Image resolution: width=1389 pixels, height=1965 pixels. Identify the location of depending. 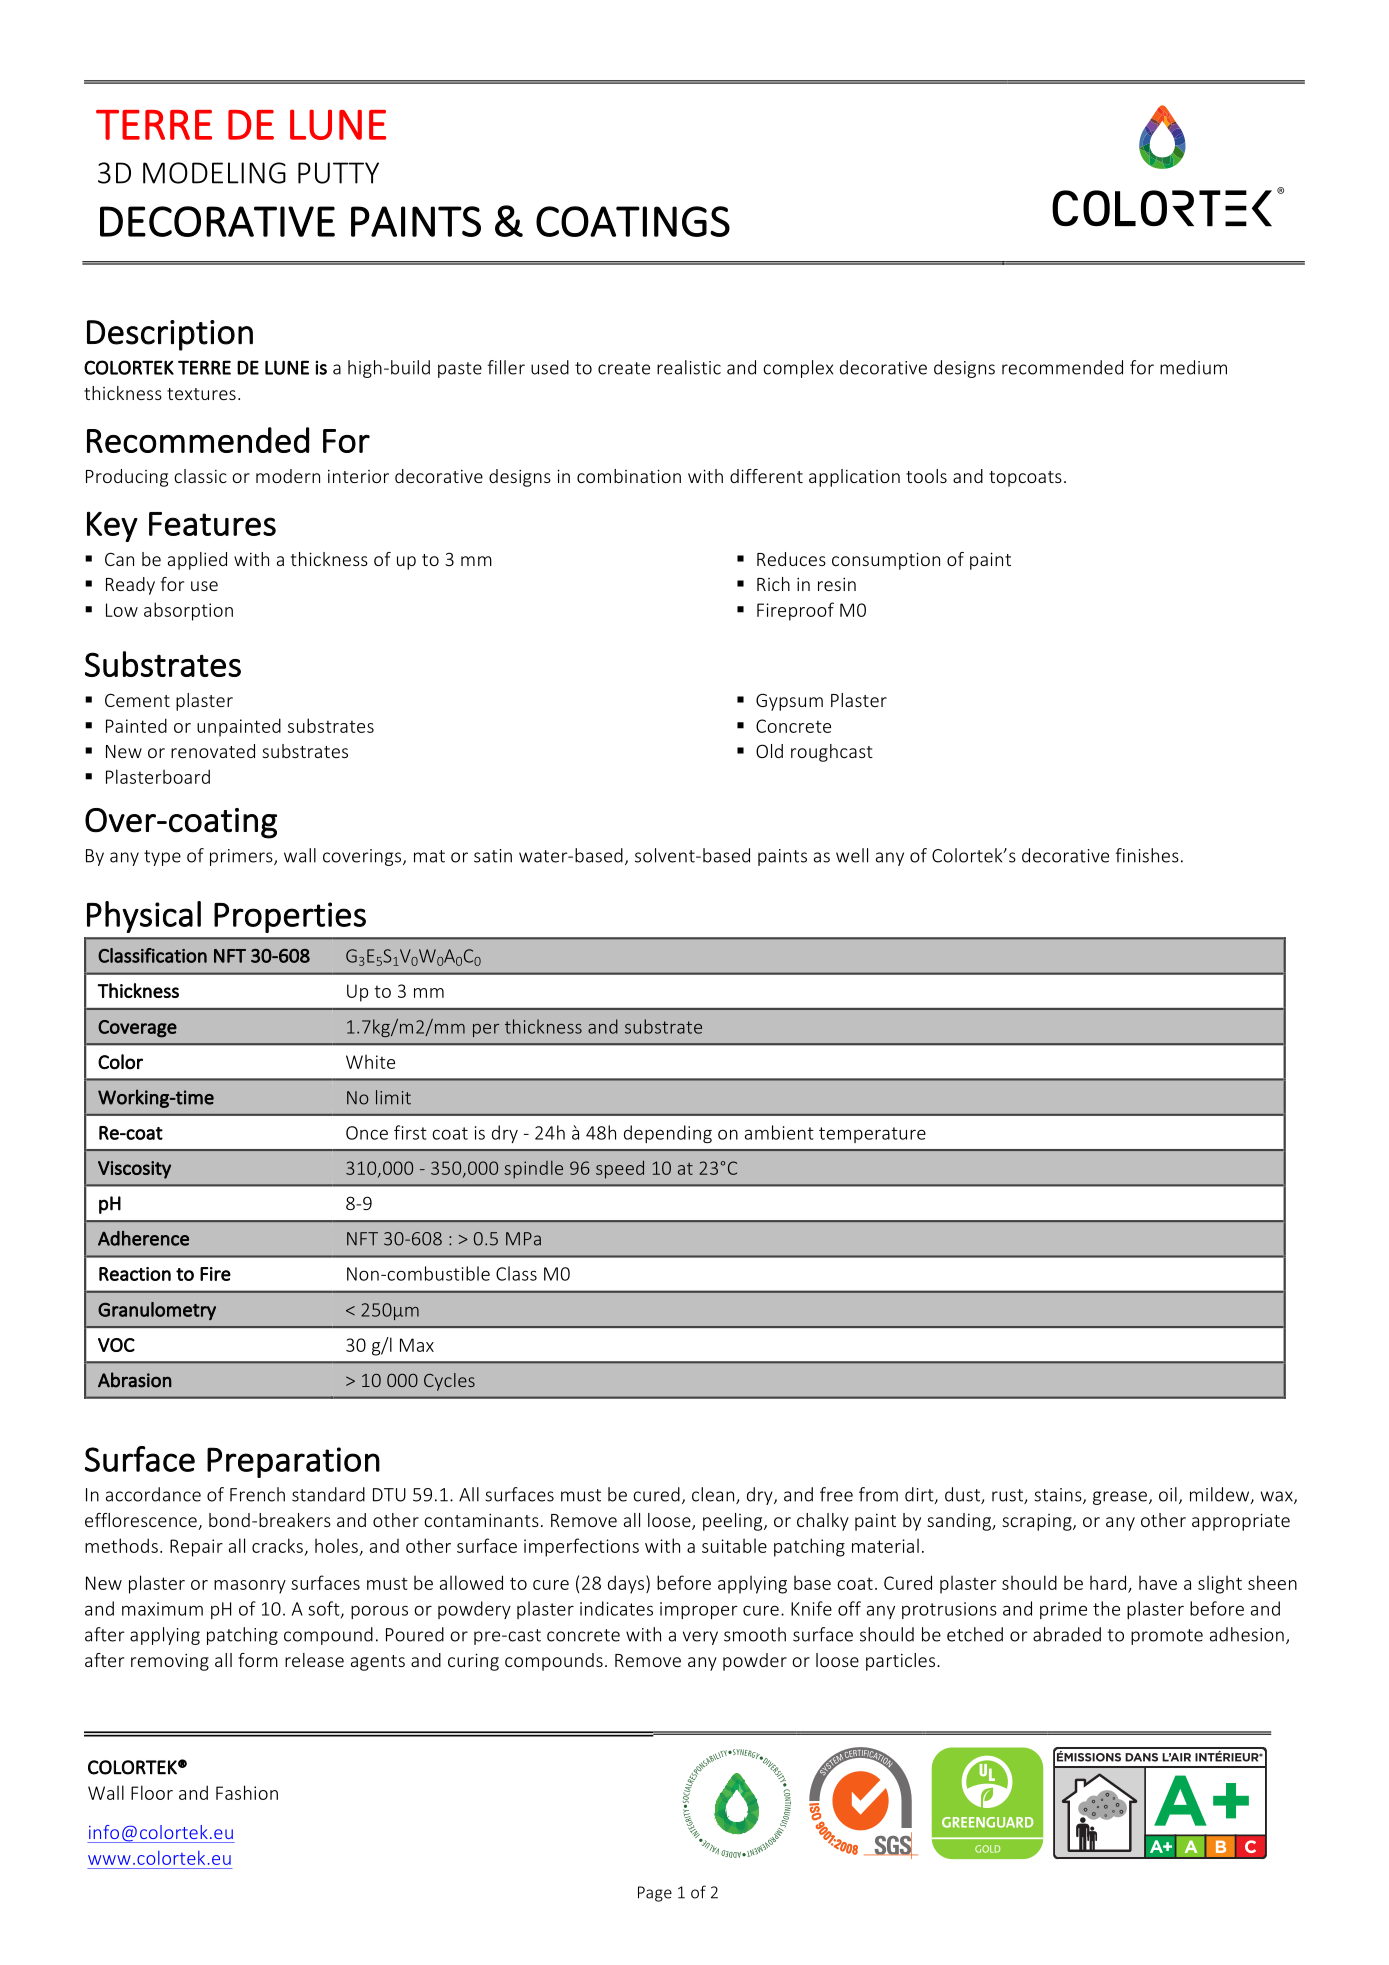
(668, 1134).
